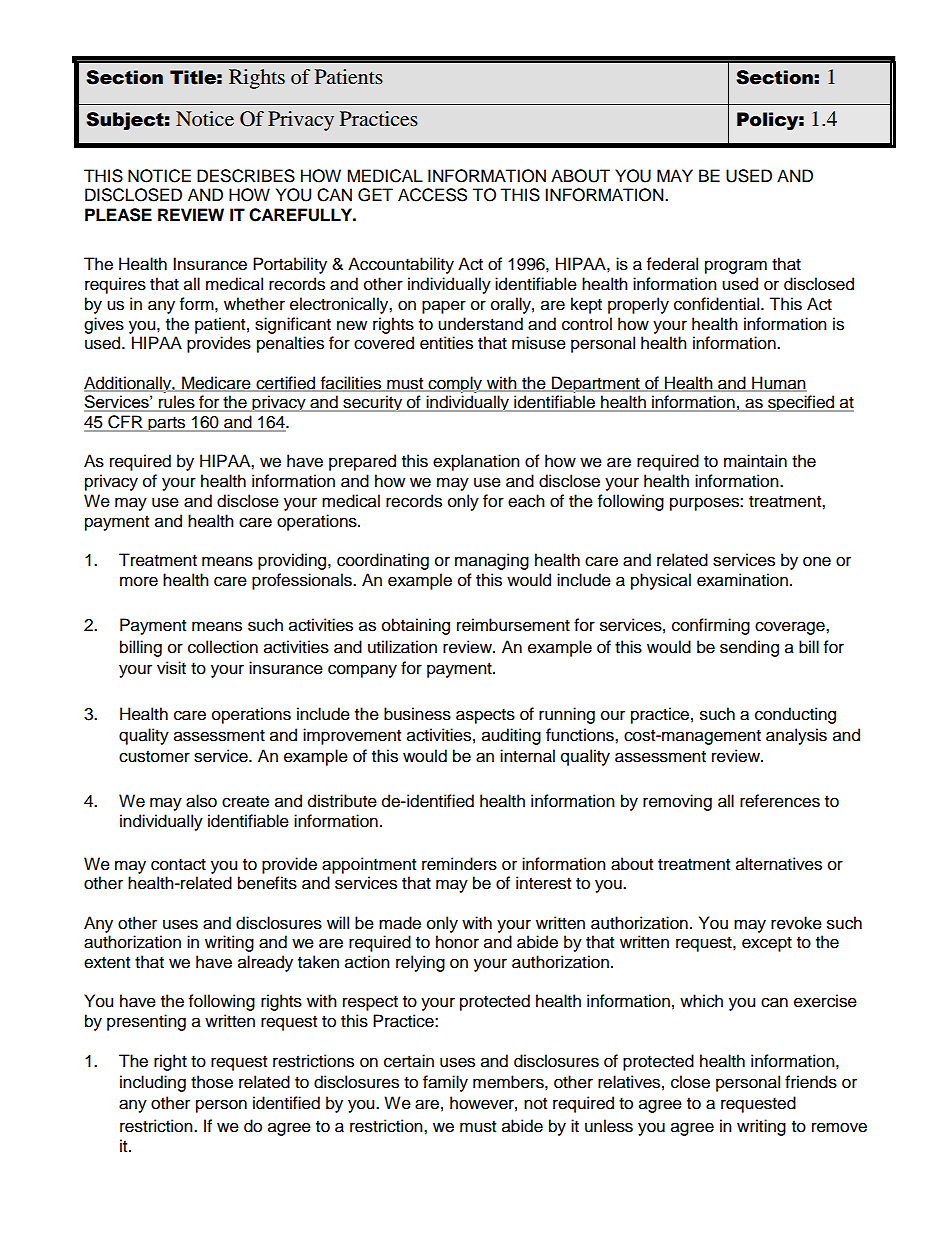 The height and width of the screenshot is (1233, 952). What do you see at coordinates (432, 195) in the screenshot?
I see `ACCESS` at bounding box center [432, 195].
